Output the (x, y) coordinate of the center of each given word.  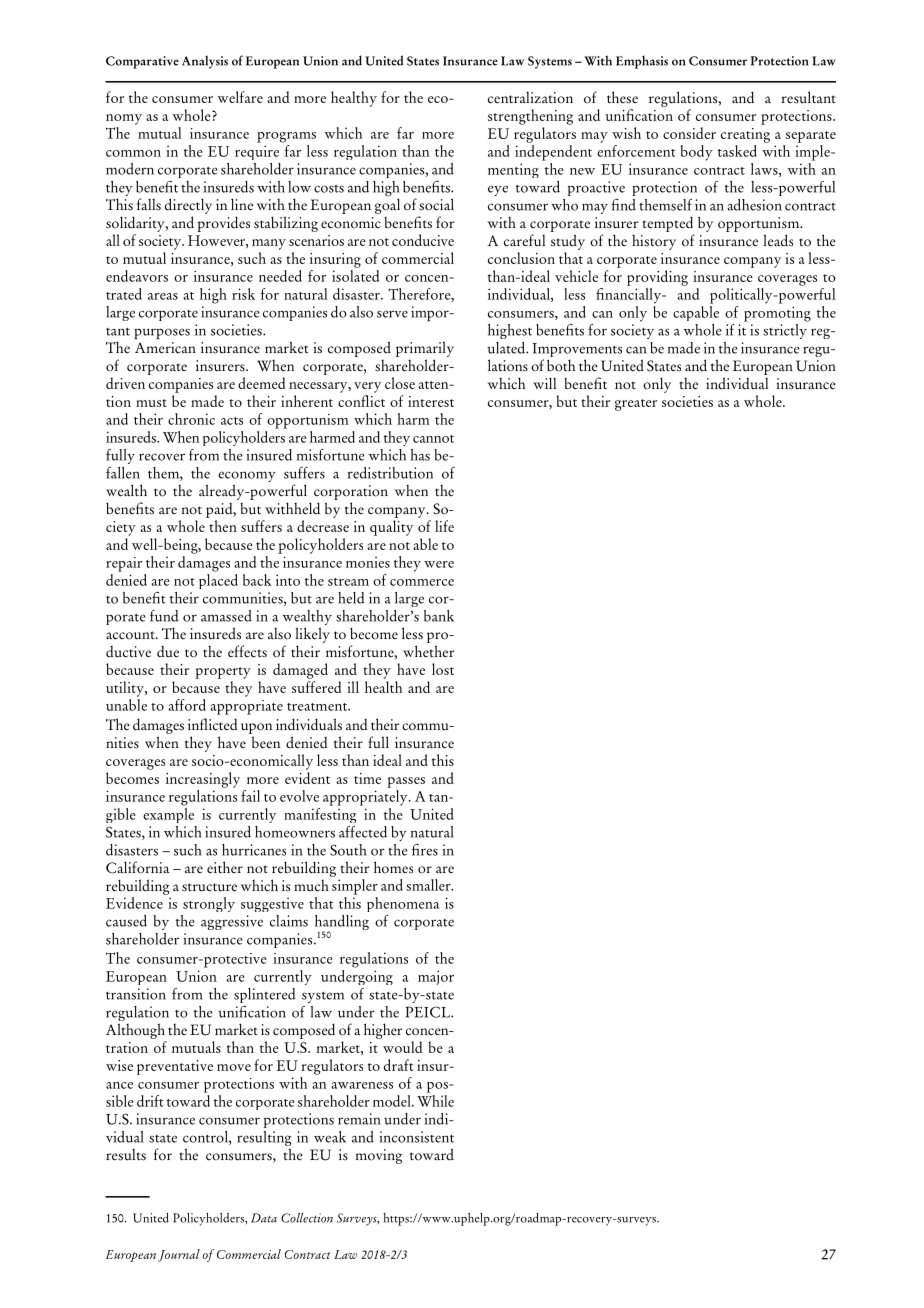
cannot (433, 439)
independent (553, 153)
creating (745, 135)
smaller (429, 885)
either (225, 867)
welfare (240, 97)
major (436, 977)
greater (636, 405)
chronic (191, 419)
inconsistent (417, 1137)
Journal (179, 1255)
